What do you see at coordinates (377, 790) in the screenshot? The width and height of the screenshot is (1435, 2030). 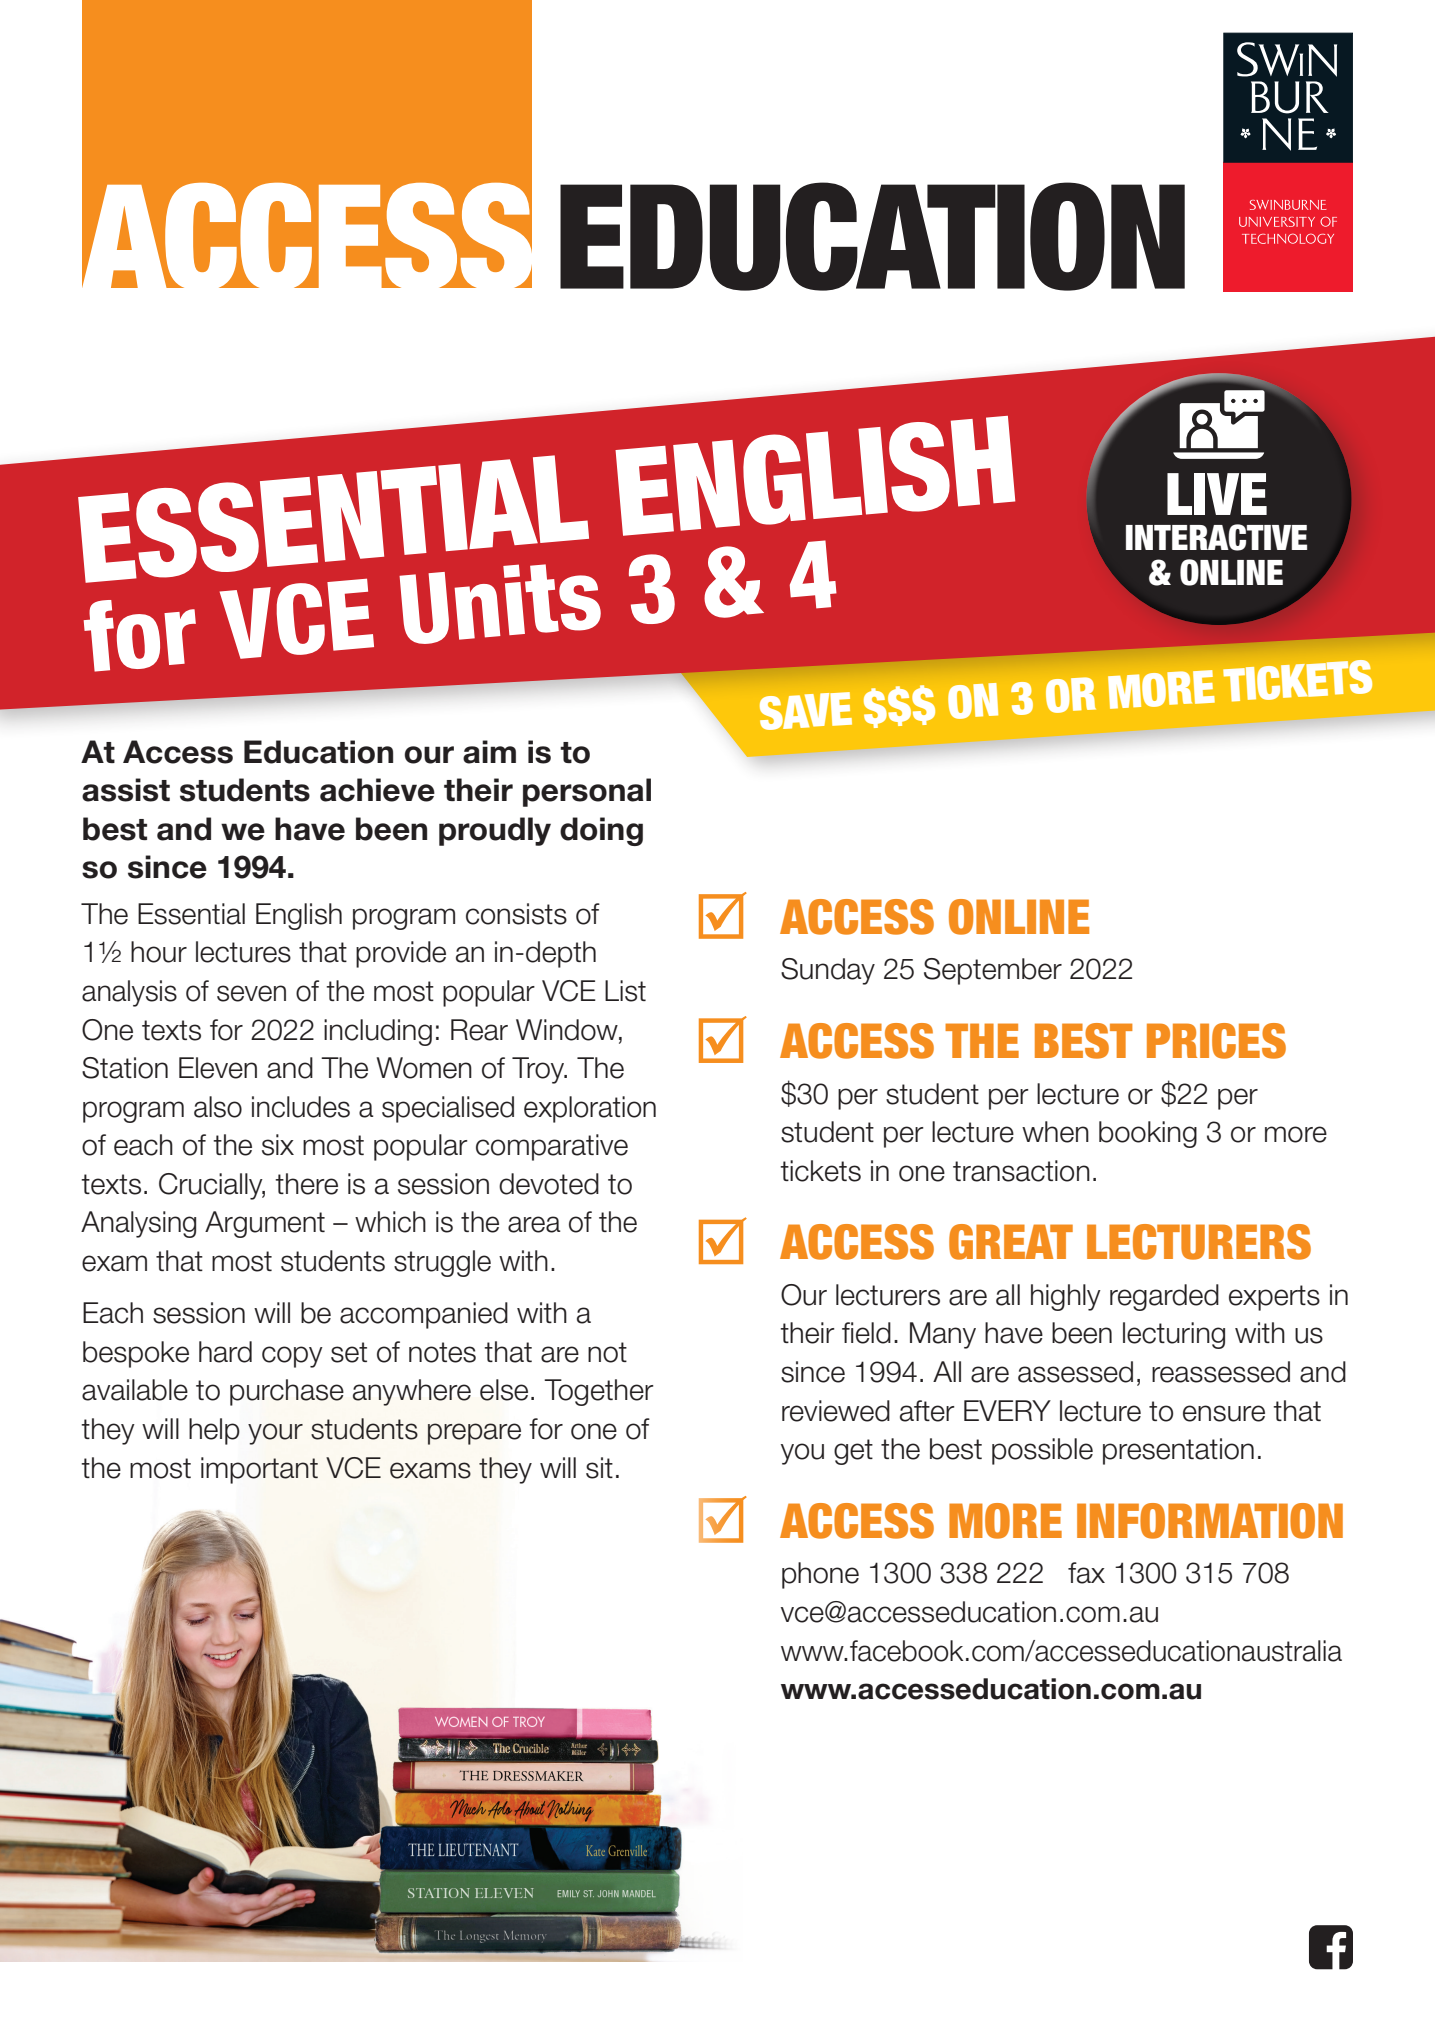 I see `achieve` at bounding box center [377, 790].
